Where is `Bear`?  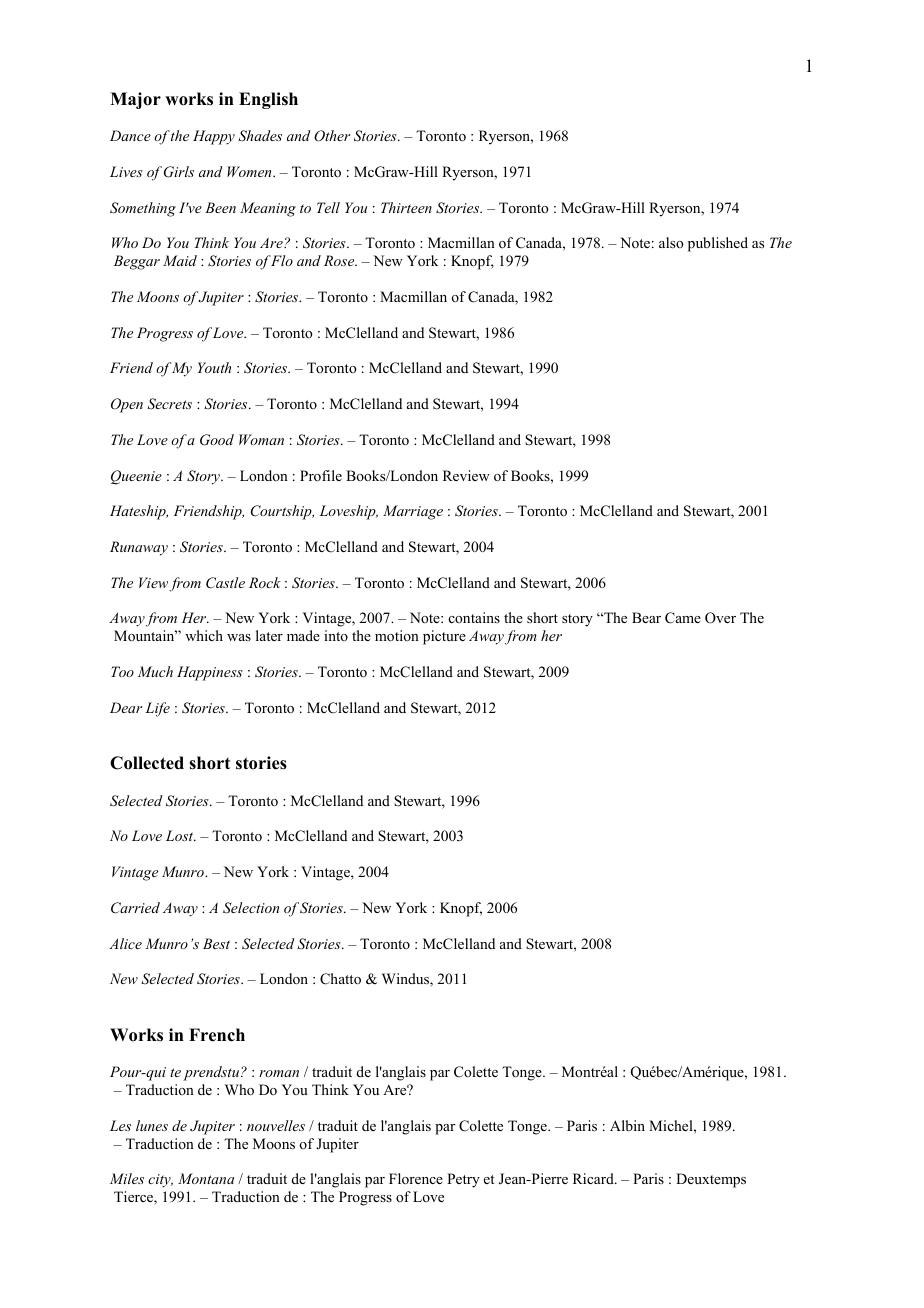 Bear is located at coordinates (646, 617).
